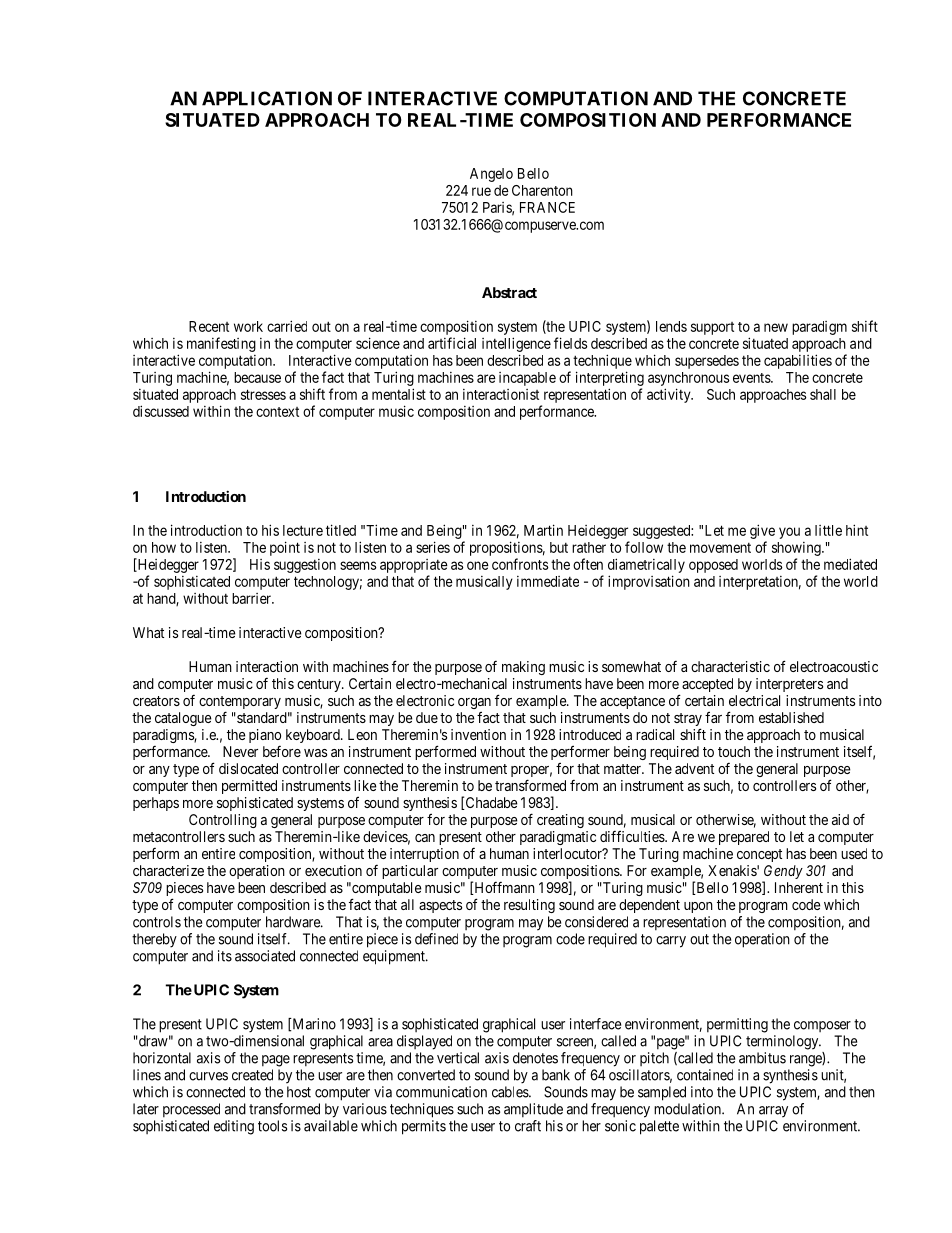 The image size is (952, 1233). I want to click on dislocated, so click(248, 768).
